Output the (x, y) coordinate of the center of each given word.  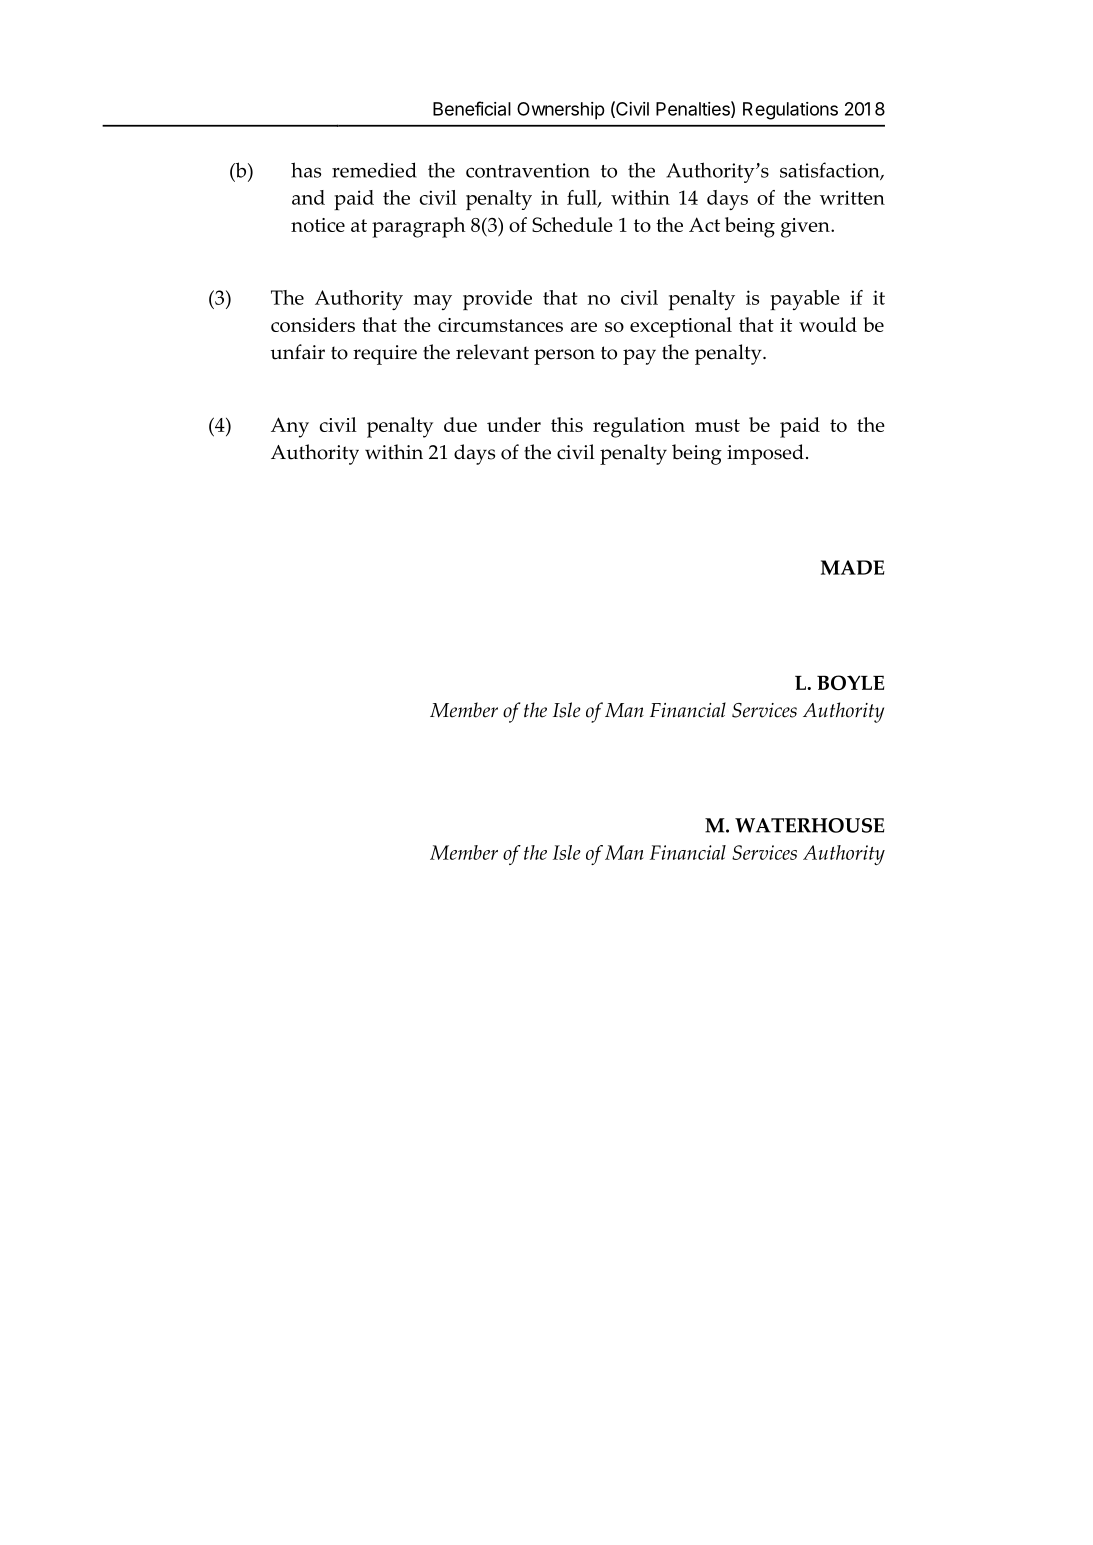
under (514, 424)
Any (290, 427)
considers (313, 324)
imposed (765, 454)
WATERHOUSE (810, 825)
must (717, 425)
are (584, 327)
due (460, 424)
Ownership (561, 111)
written (852, 197)
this (567, 424)
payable (805, 300)
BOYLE (850, 682)
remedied (374, 170)
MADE (853, 567)
